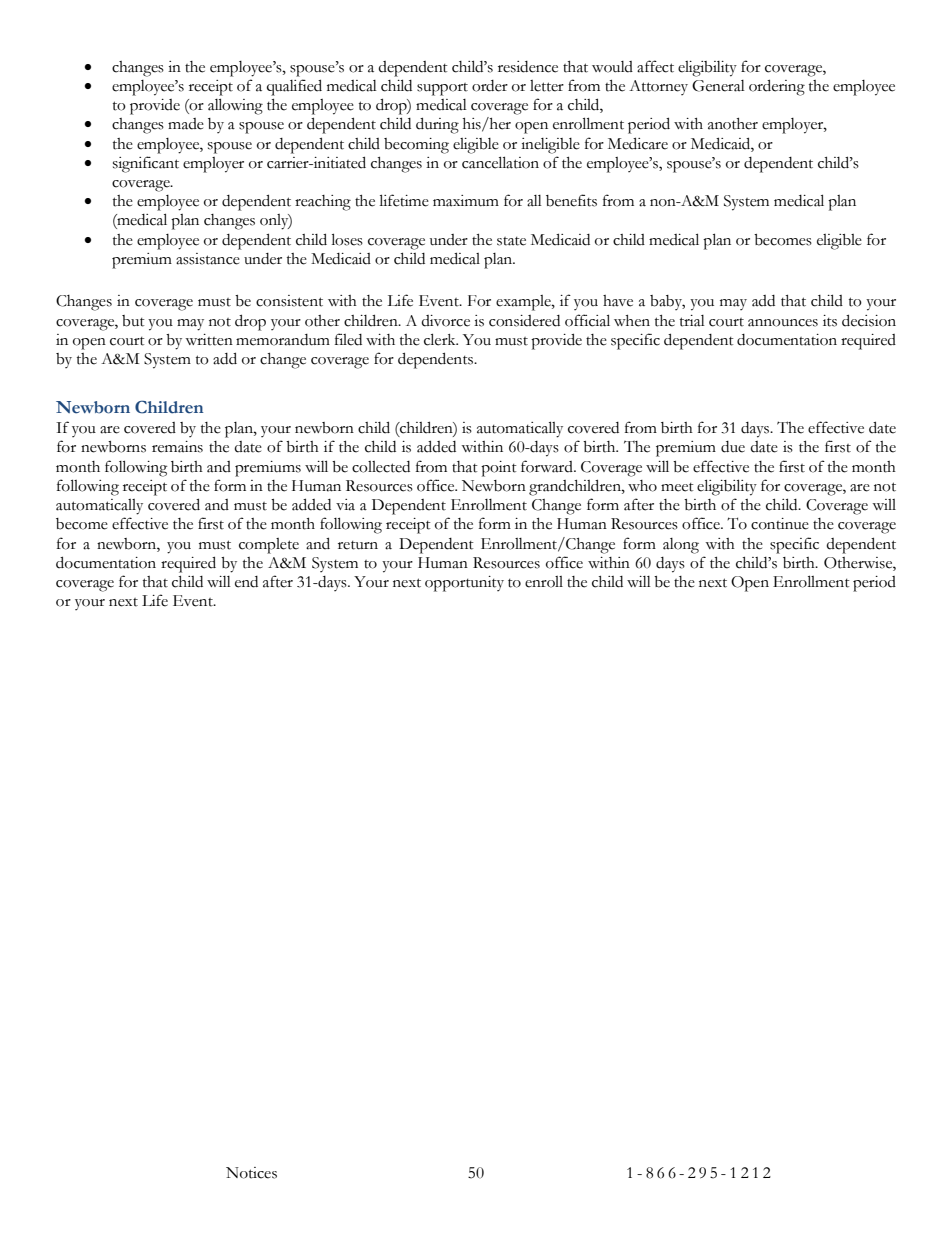  Describe the element at coordinates (209, 340) in the image. I see `written` at that location.
